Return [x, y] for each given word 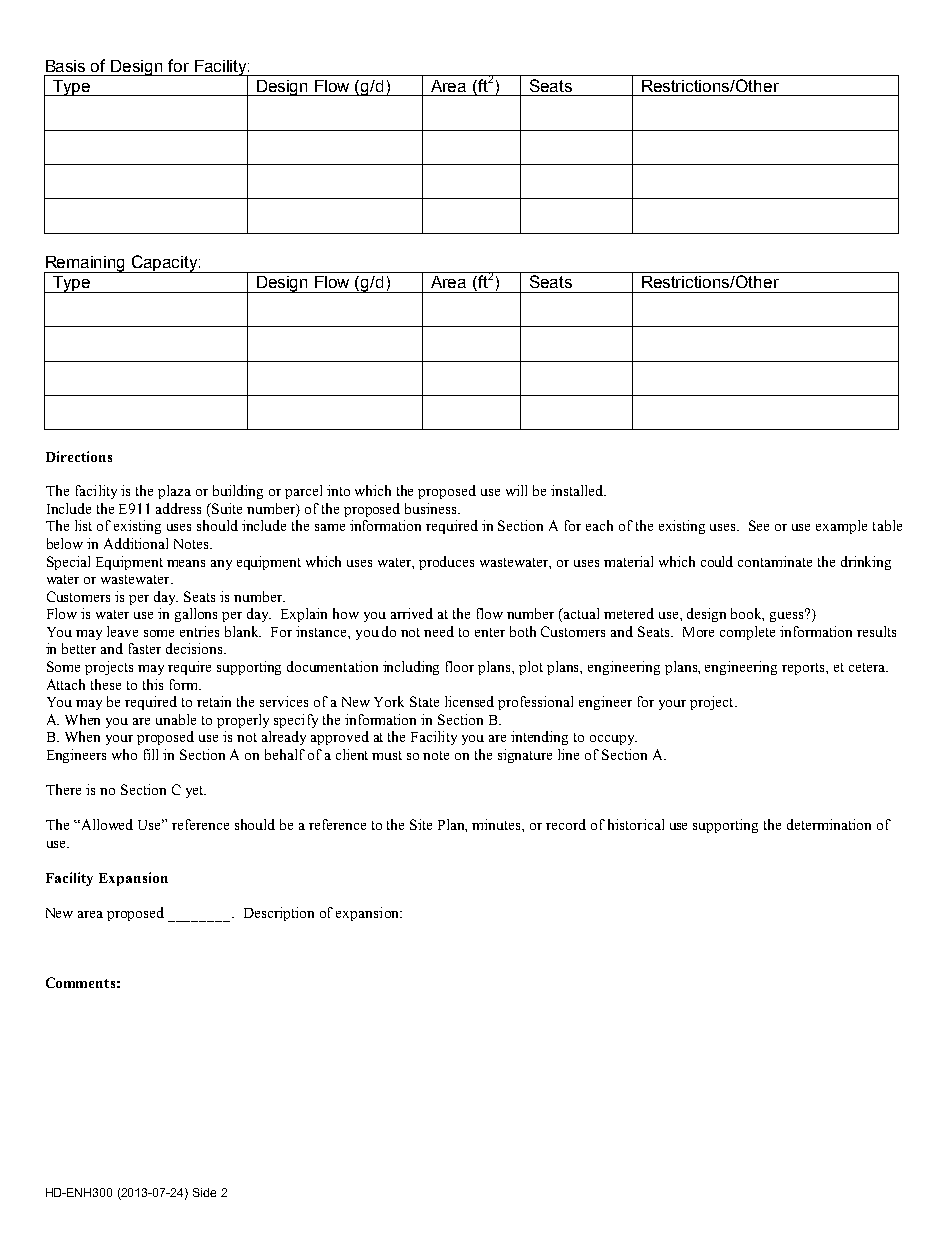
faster [145, 648]
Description [279, 914]
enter [490, 632]
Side [204, 1192]
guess [788, 616]
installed [578, 490]
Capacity [165, 264]
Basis [65, 66]
